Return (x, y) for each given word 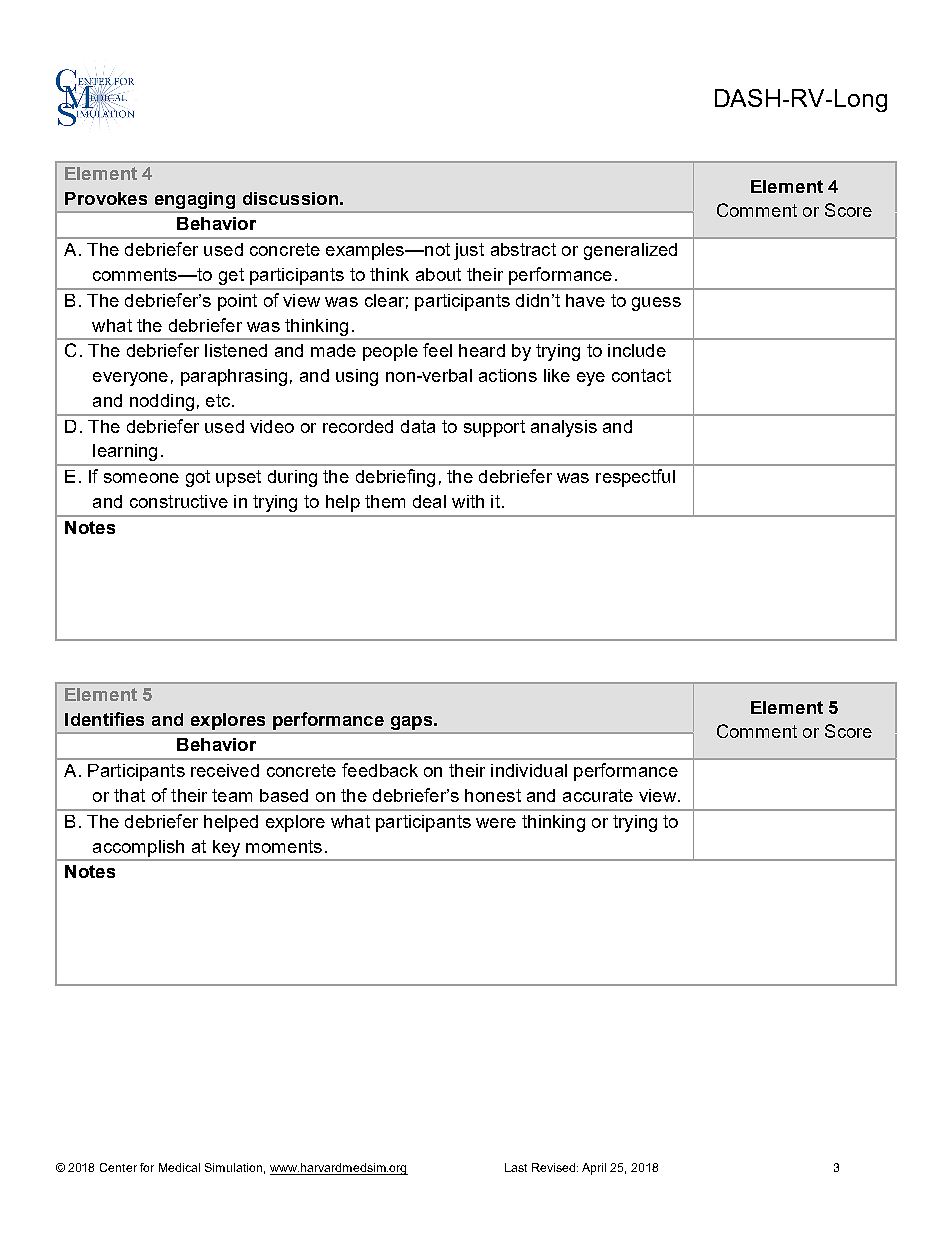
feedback (380, 770)
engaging (195, 200)
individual (529, 770)
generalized (630, 251)
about (438, 274)
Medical (179, 1167)
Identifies (104, 719)
